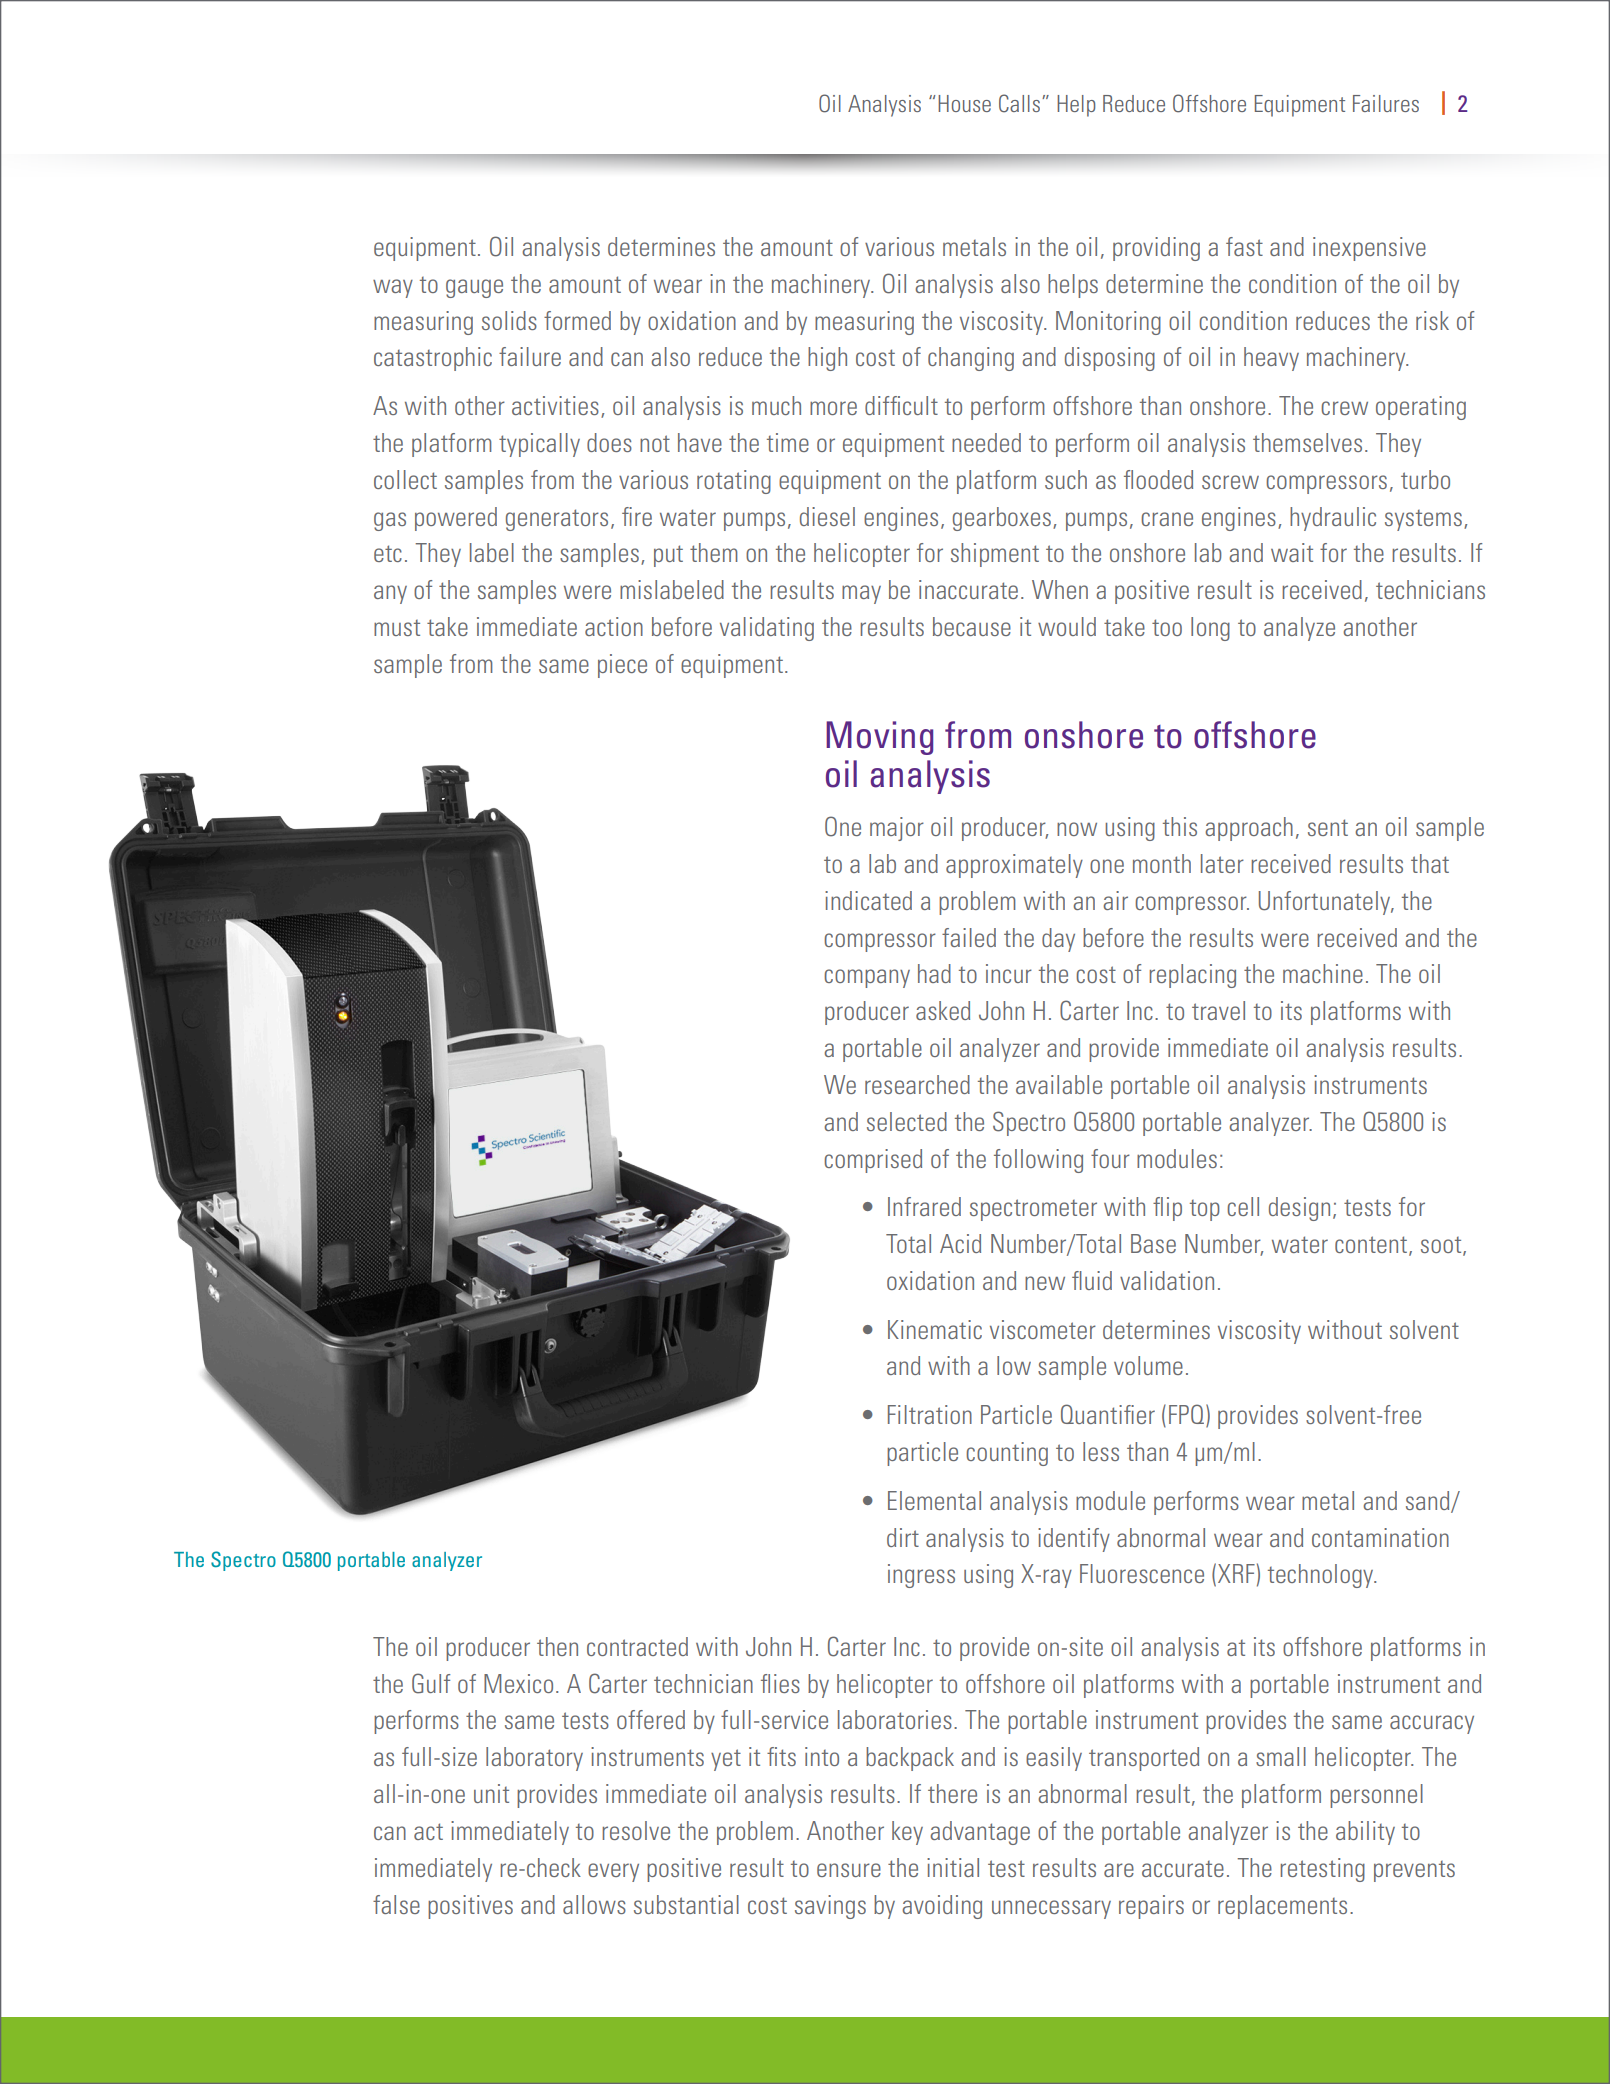  What do you see at coordinates (557, 1646) in the screenshot?
I see `then` at bounding box center [557, 1646].
